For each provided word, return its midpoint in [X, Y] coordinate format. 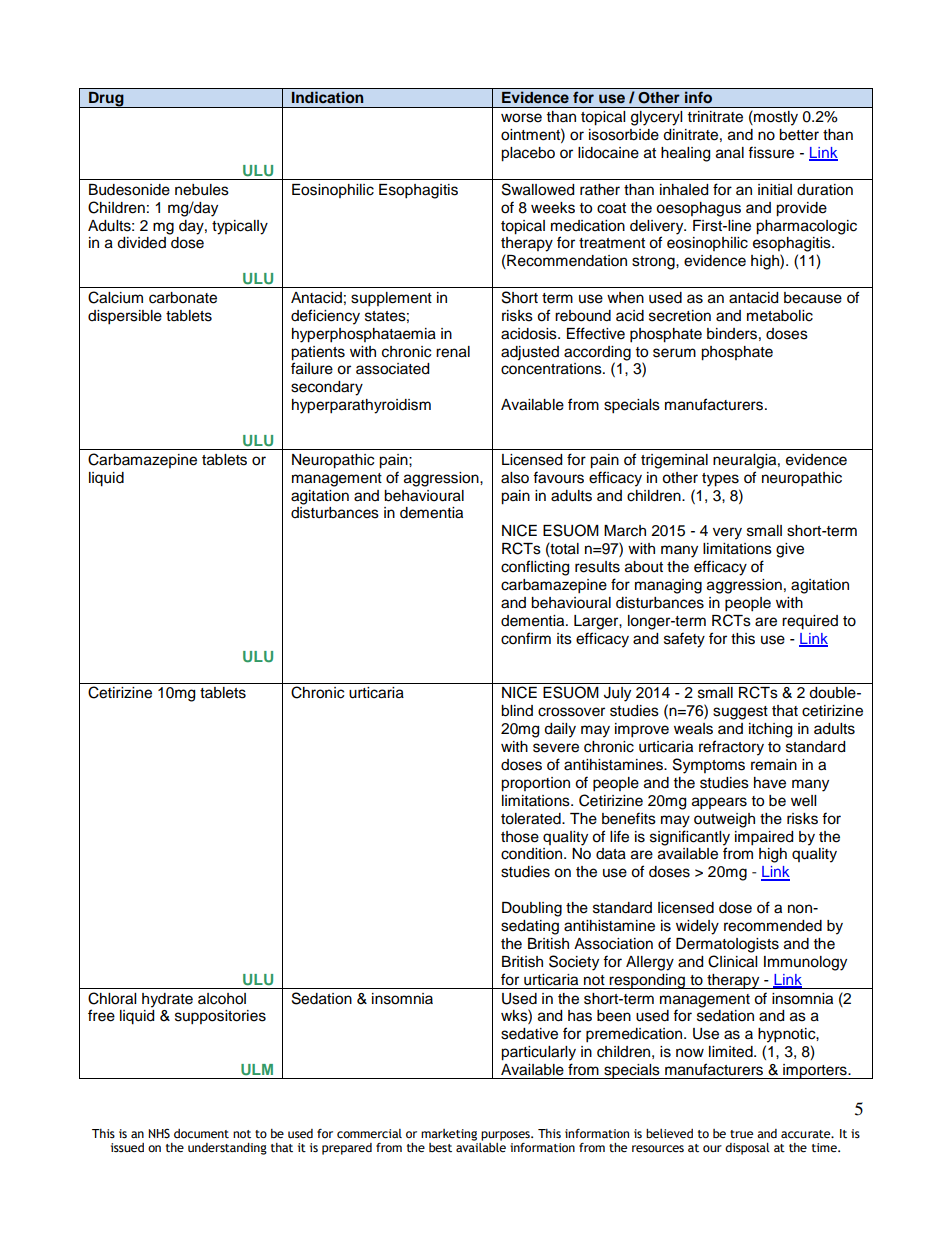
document [201, 1134]
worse [521, 118]
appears [719, 803]
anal [730, 153]
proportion [535, 784]
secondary [327, 388]
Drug [106, 99]
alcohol [222, 999]
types [720, 480]
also [515, 478]
